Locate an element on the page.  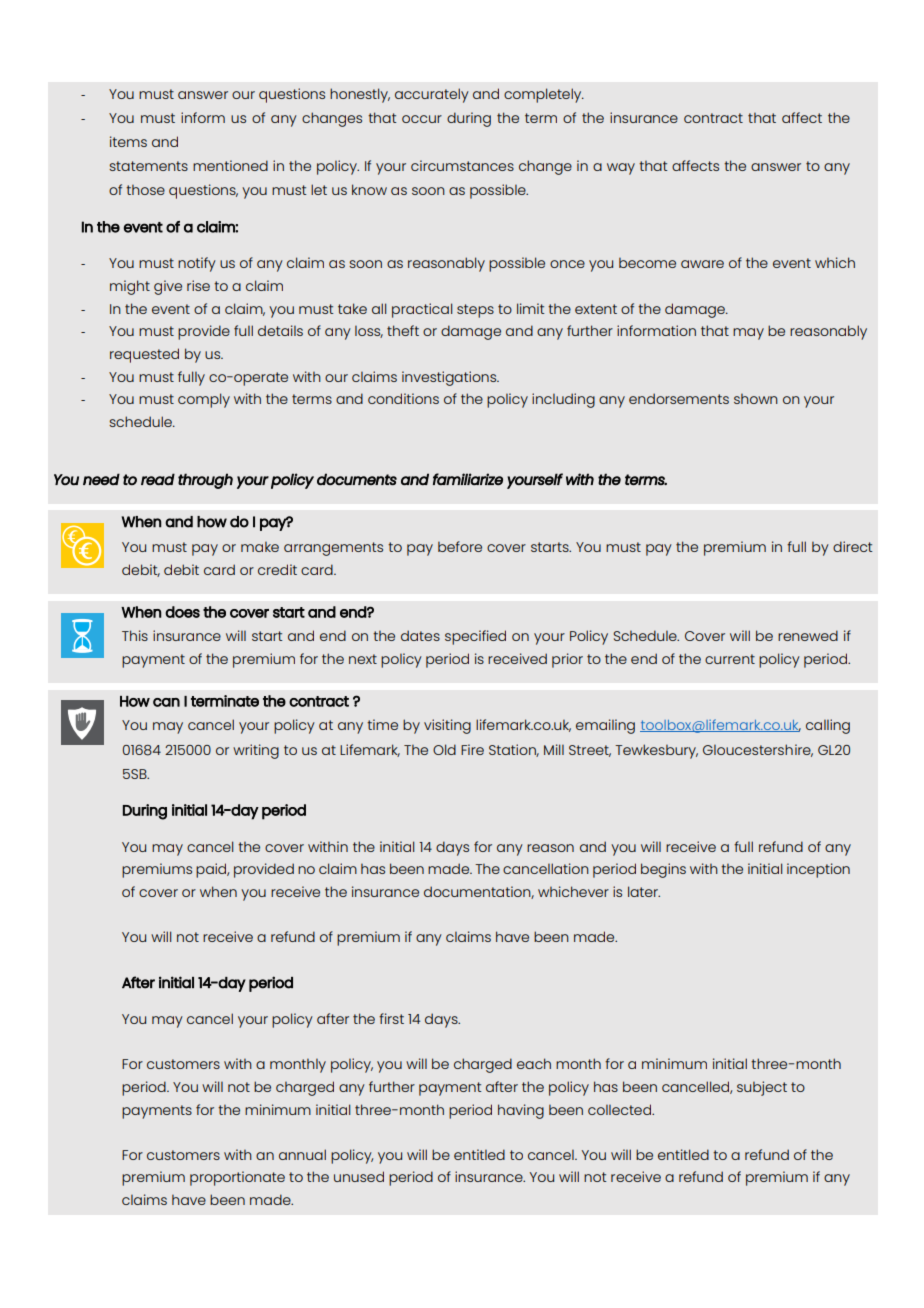
way is located at coordinates (621, 169).
